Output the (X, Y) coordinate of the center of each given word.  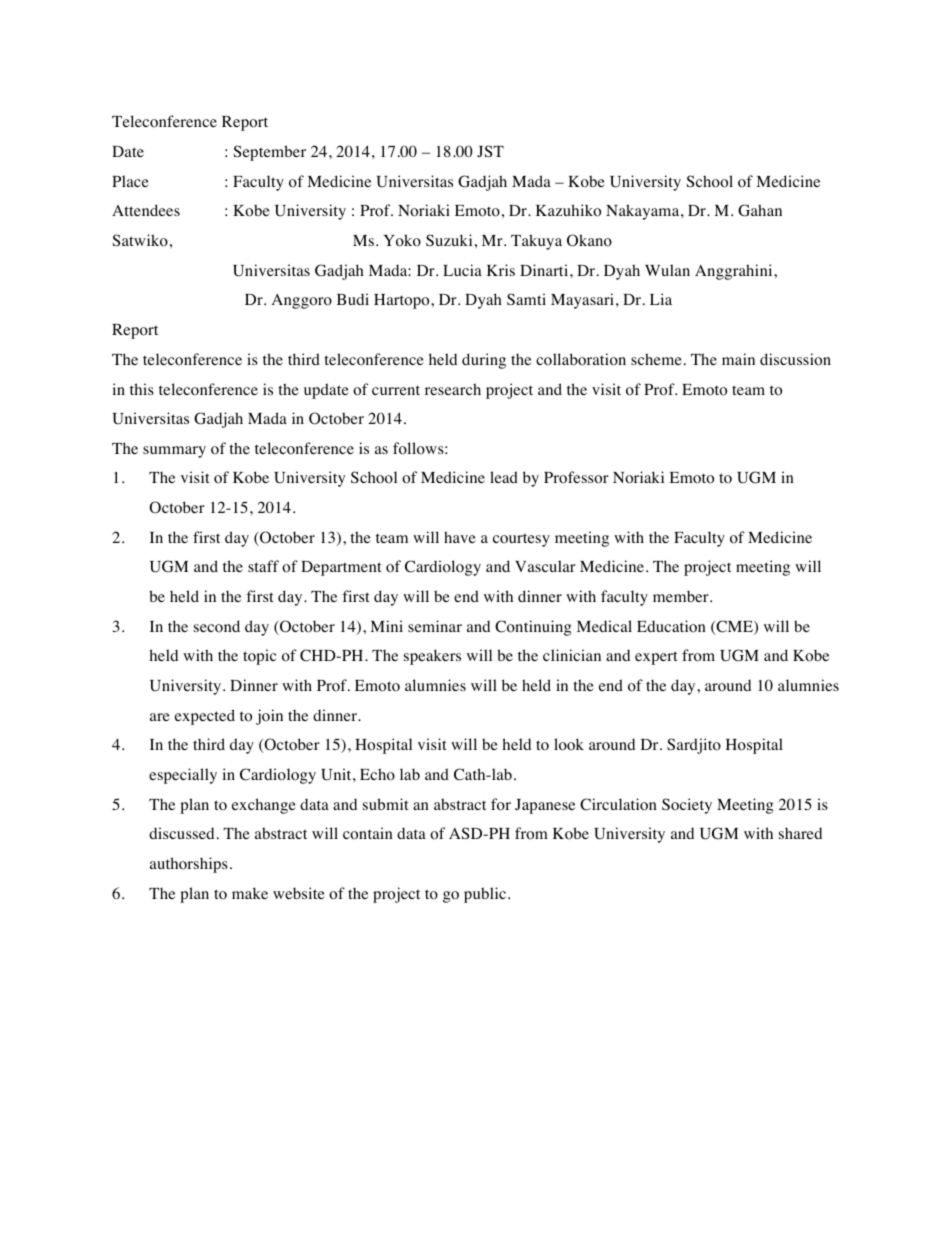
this (142, 389)
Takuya (536, 242)
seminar (435, 626)
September (270, 153)
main (738, 359)
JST (490, 151)
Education (671, 626)
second (217, 626)
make (250, 893)
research (453, 389)
